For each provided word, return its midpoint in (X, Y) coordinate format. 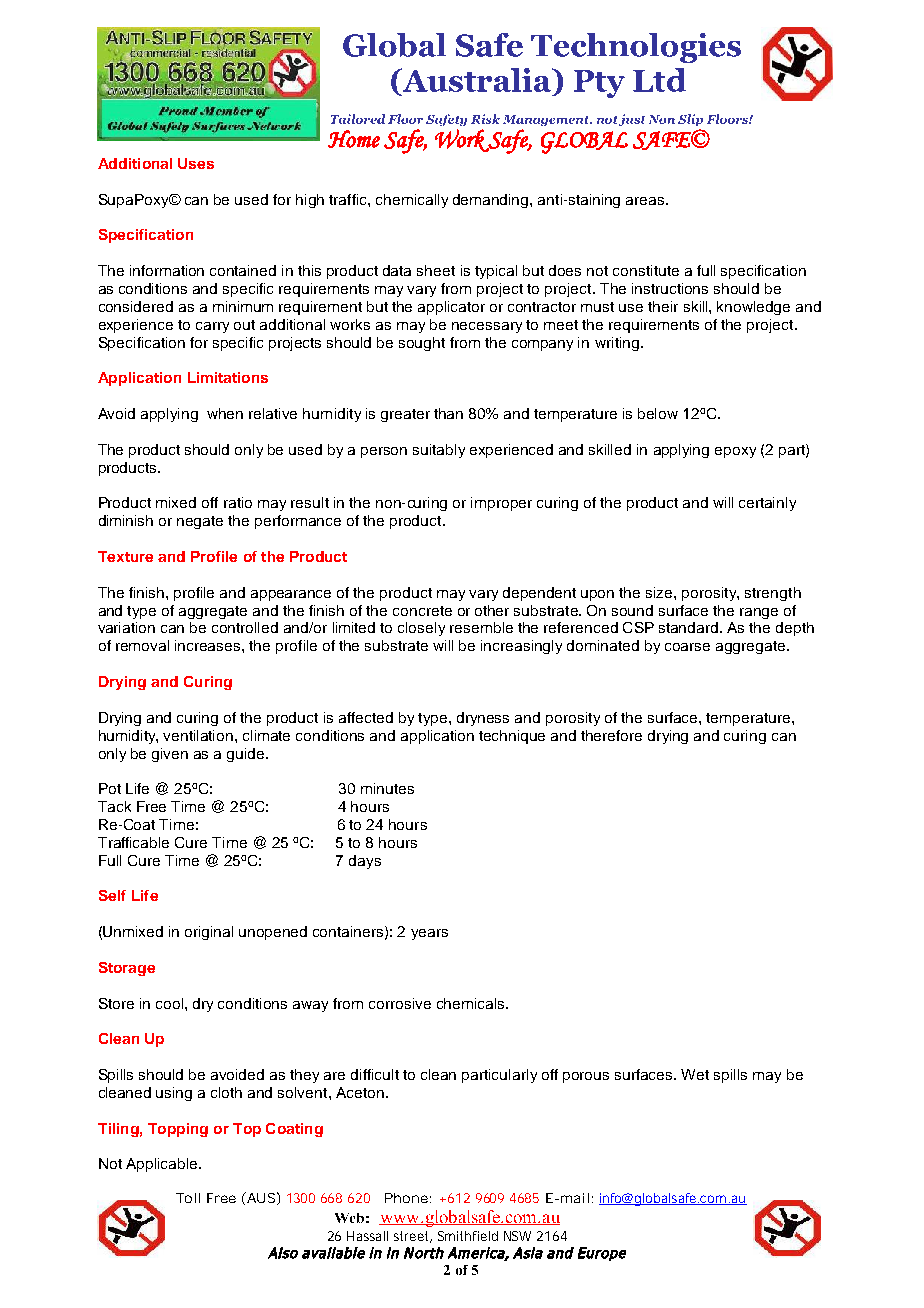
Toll (188, 1198)
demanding (492, 201)
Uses (196, 163)
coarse (687, 647)
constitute (646, 270)
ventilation (199, 735)
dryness (483, 719)
